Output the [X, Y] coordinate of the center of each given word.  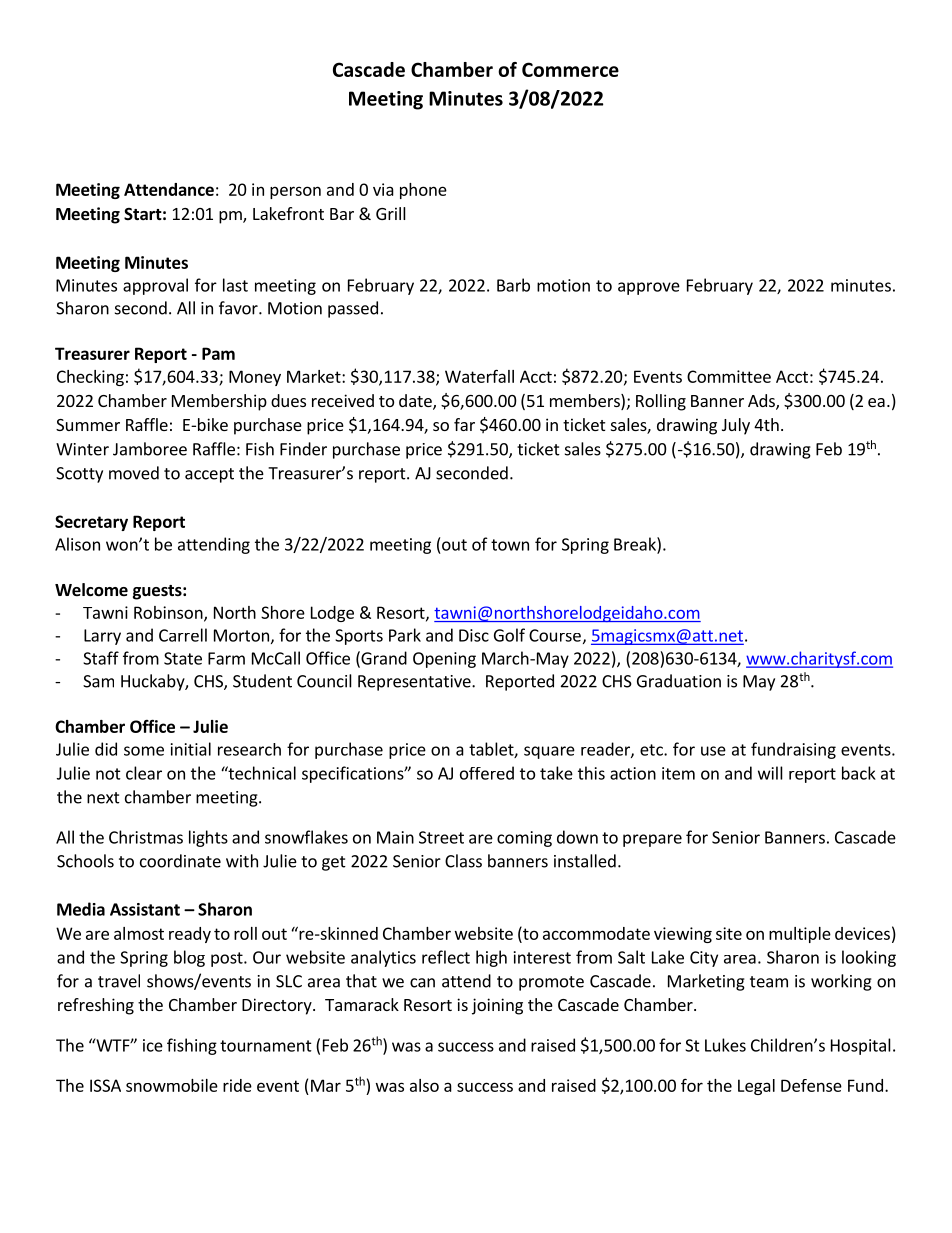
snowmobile [172, 1085]
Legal [756, 1087]
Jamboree [150, 449]
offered [487, 773]
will [770, 773]
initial [191, 749]
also [424, 1085]
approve [649, 288]
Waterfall [479, 376]
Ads [762, 402]
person [295, 192]
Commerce [570, 69]
